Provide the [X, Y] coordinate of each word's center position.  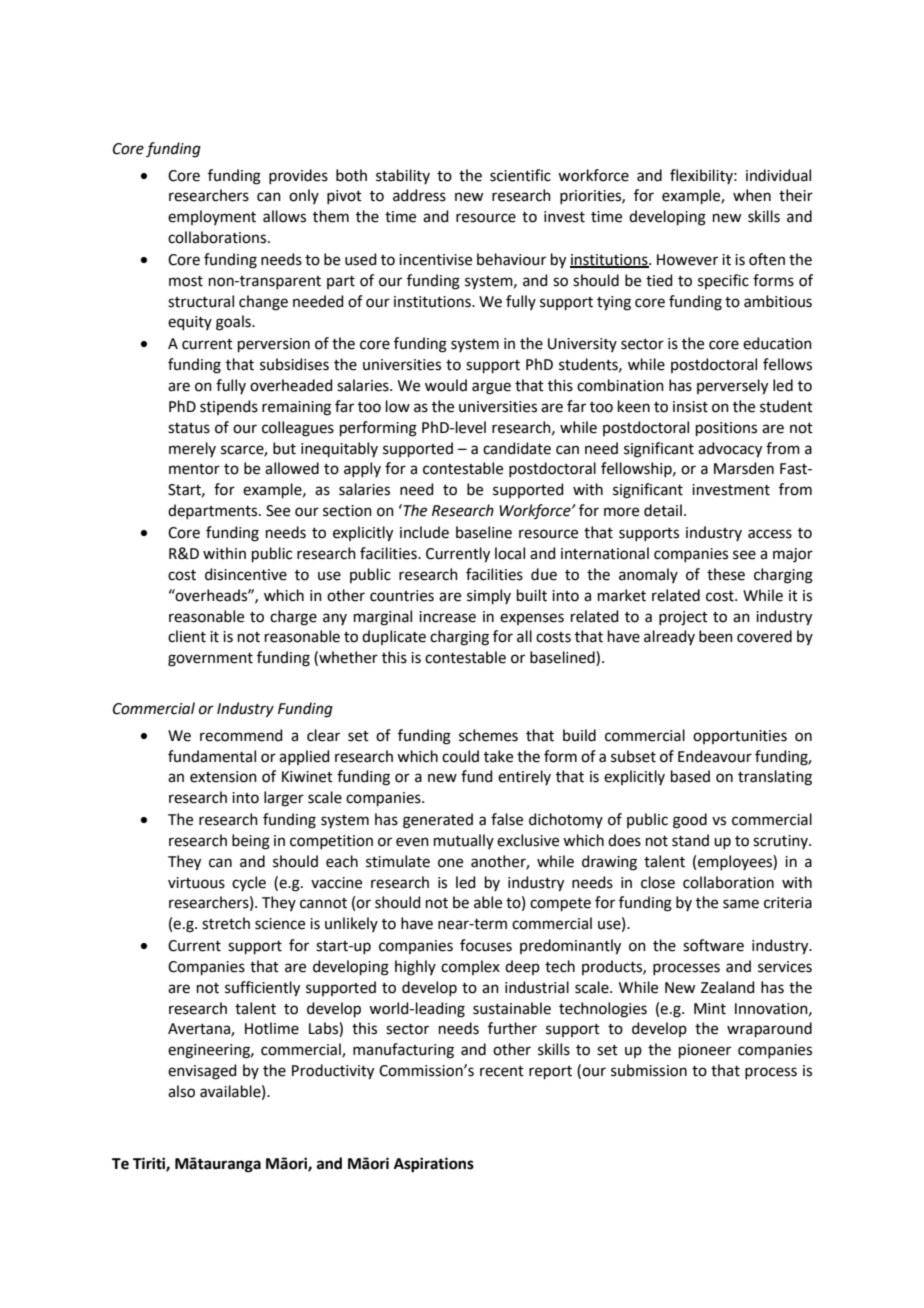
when [752, 195]
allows [284, 216]
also [181, 1091]
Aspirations [434, 1165]
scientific [520, 175]
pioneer [705, 1051]
